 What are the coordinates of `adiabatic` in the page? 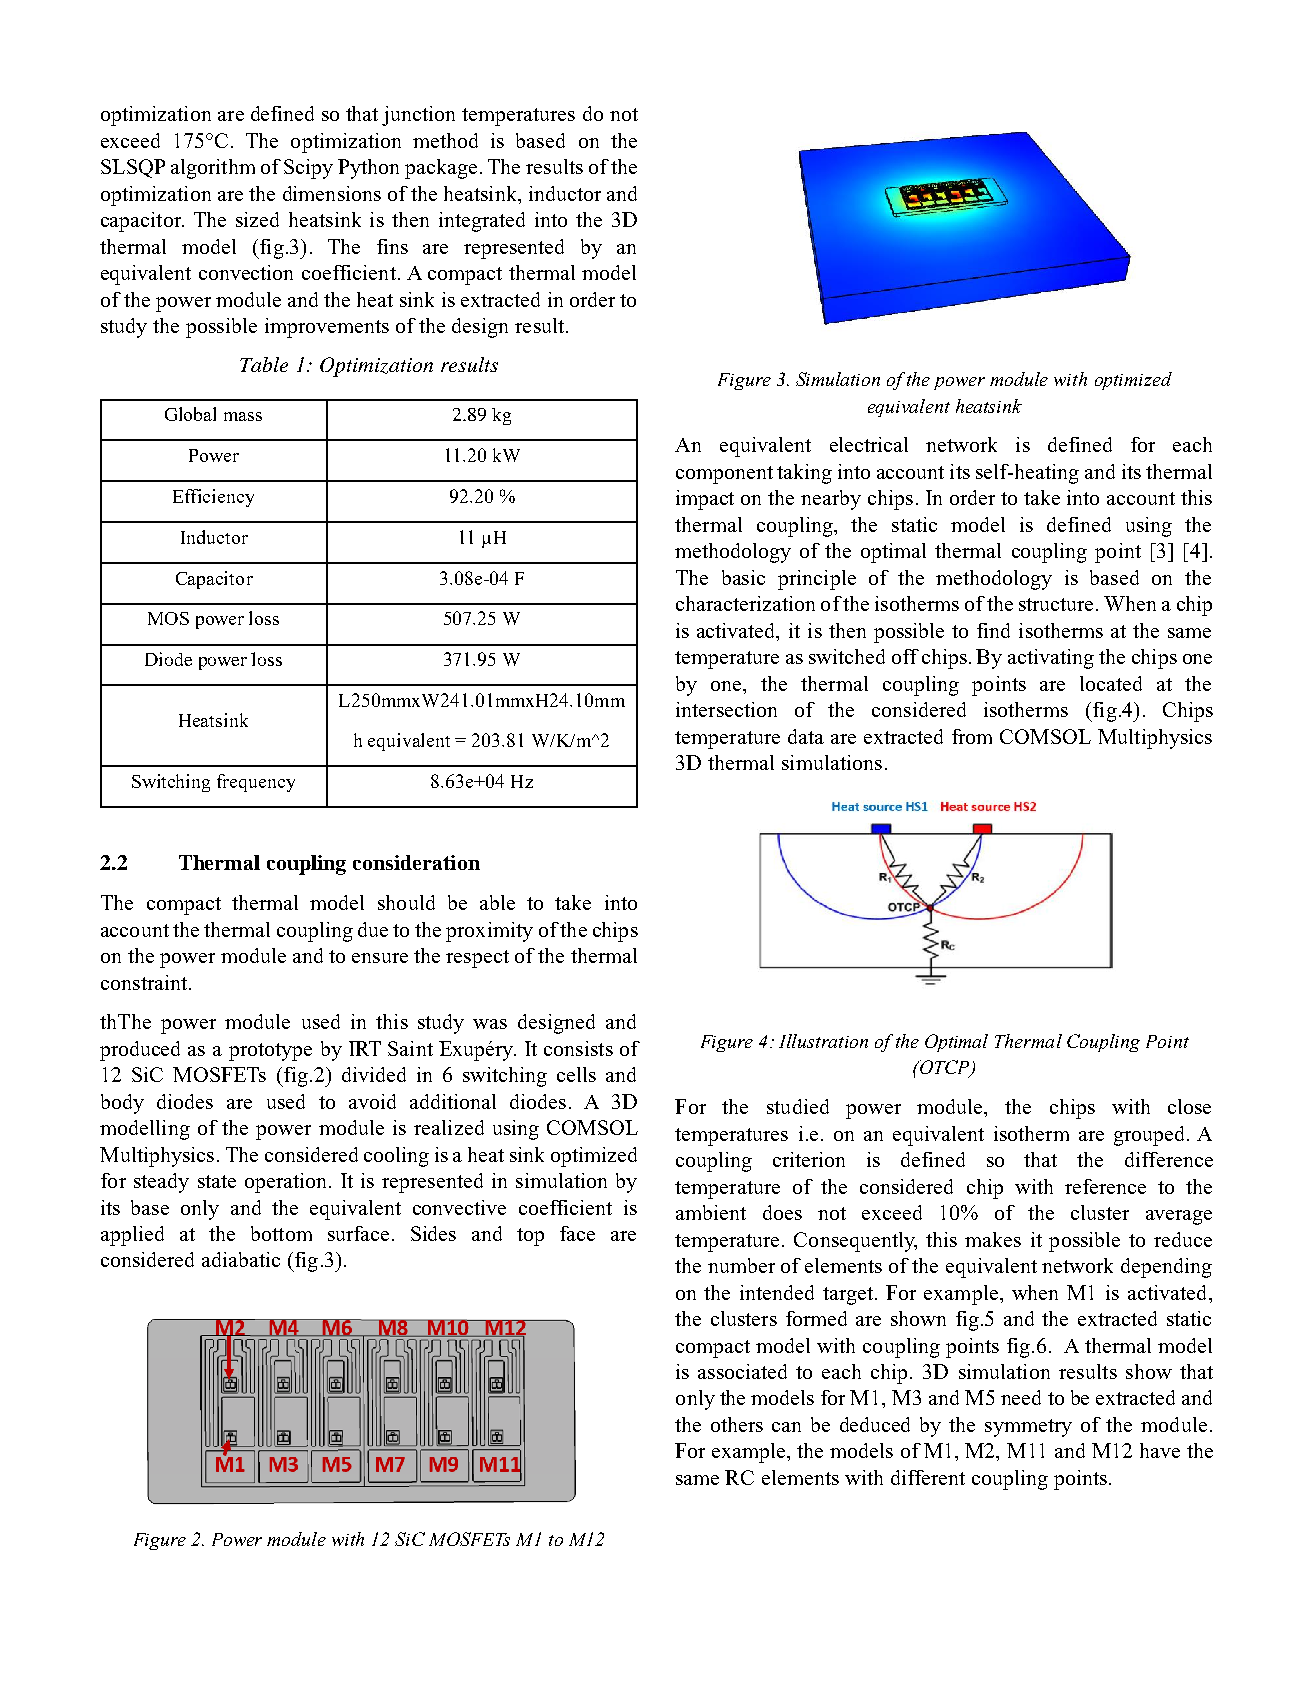 It's located at (241, 1259).
